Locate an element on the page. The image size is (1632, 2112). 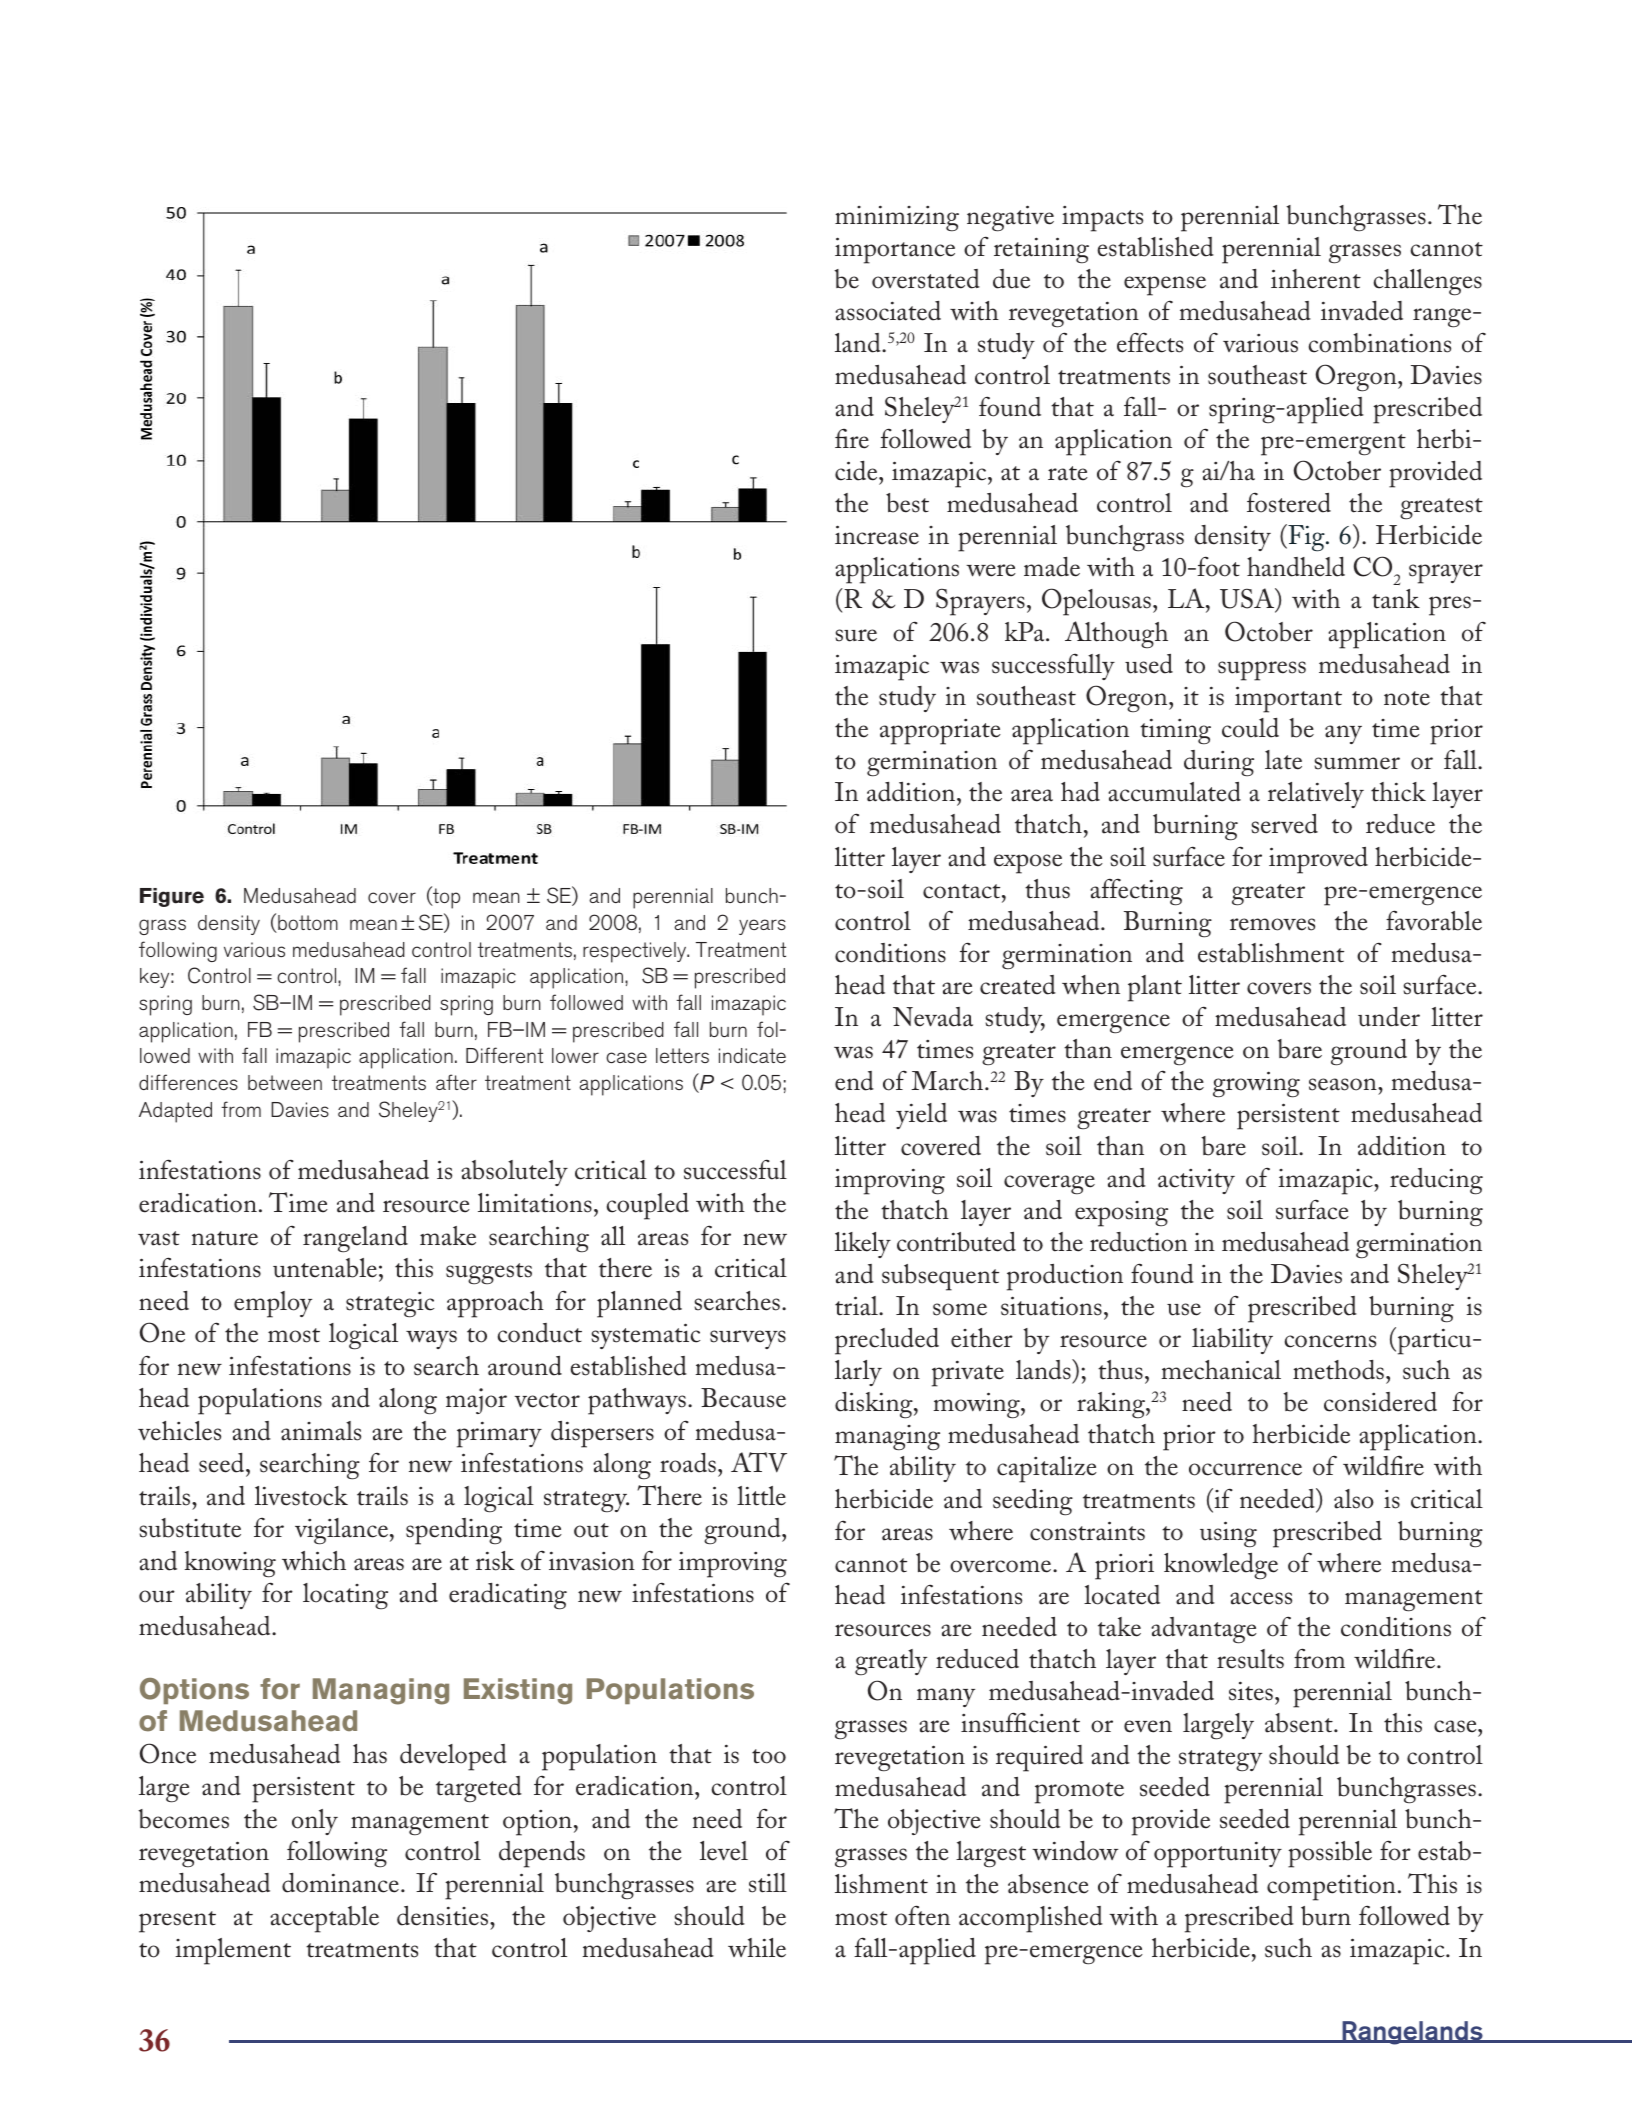
little is located at coordinates (761, 1496).
